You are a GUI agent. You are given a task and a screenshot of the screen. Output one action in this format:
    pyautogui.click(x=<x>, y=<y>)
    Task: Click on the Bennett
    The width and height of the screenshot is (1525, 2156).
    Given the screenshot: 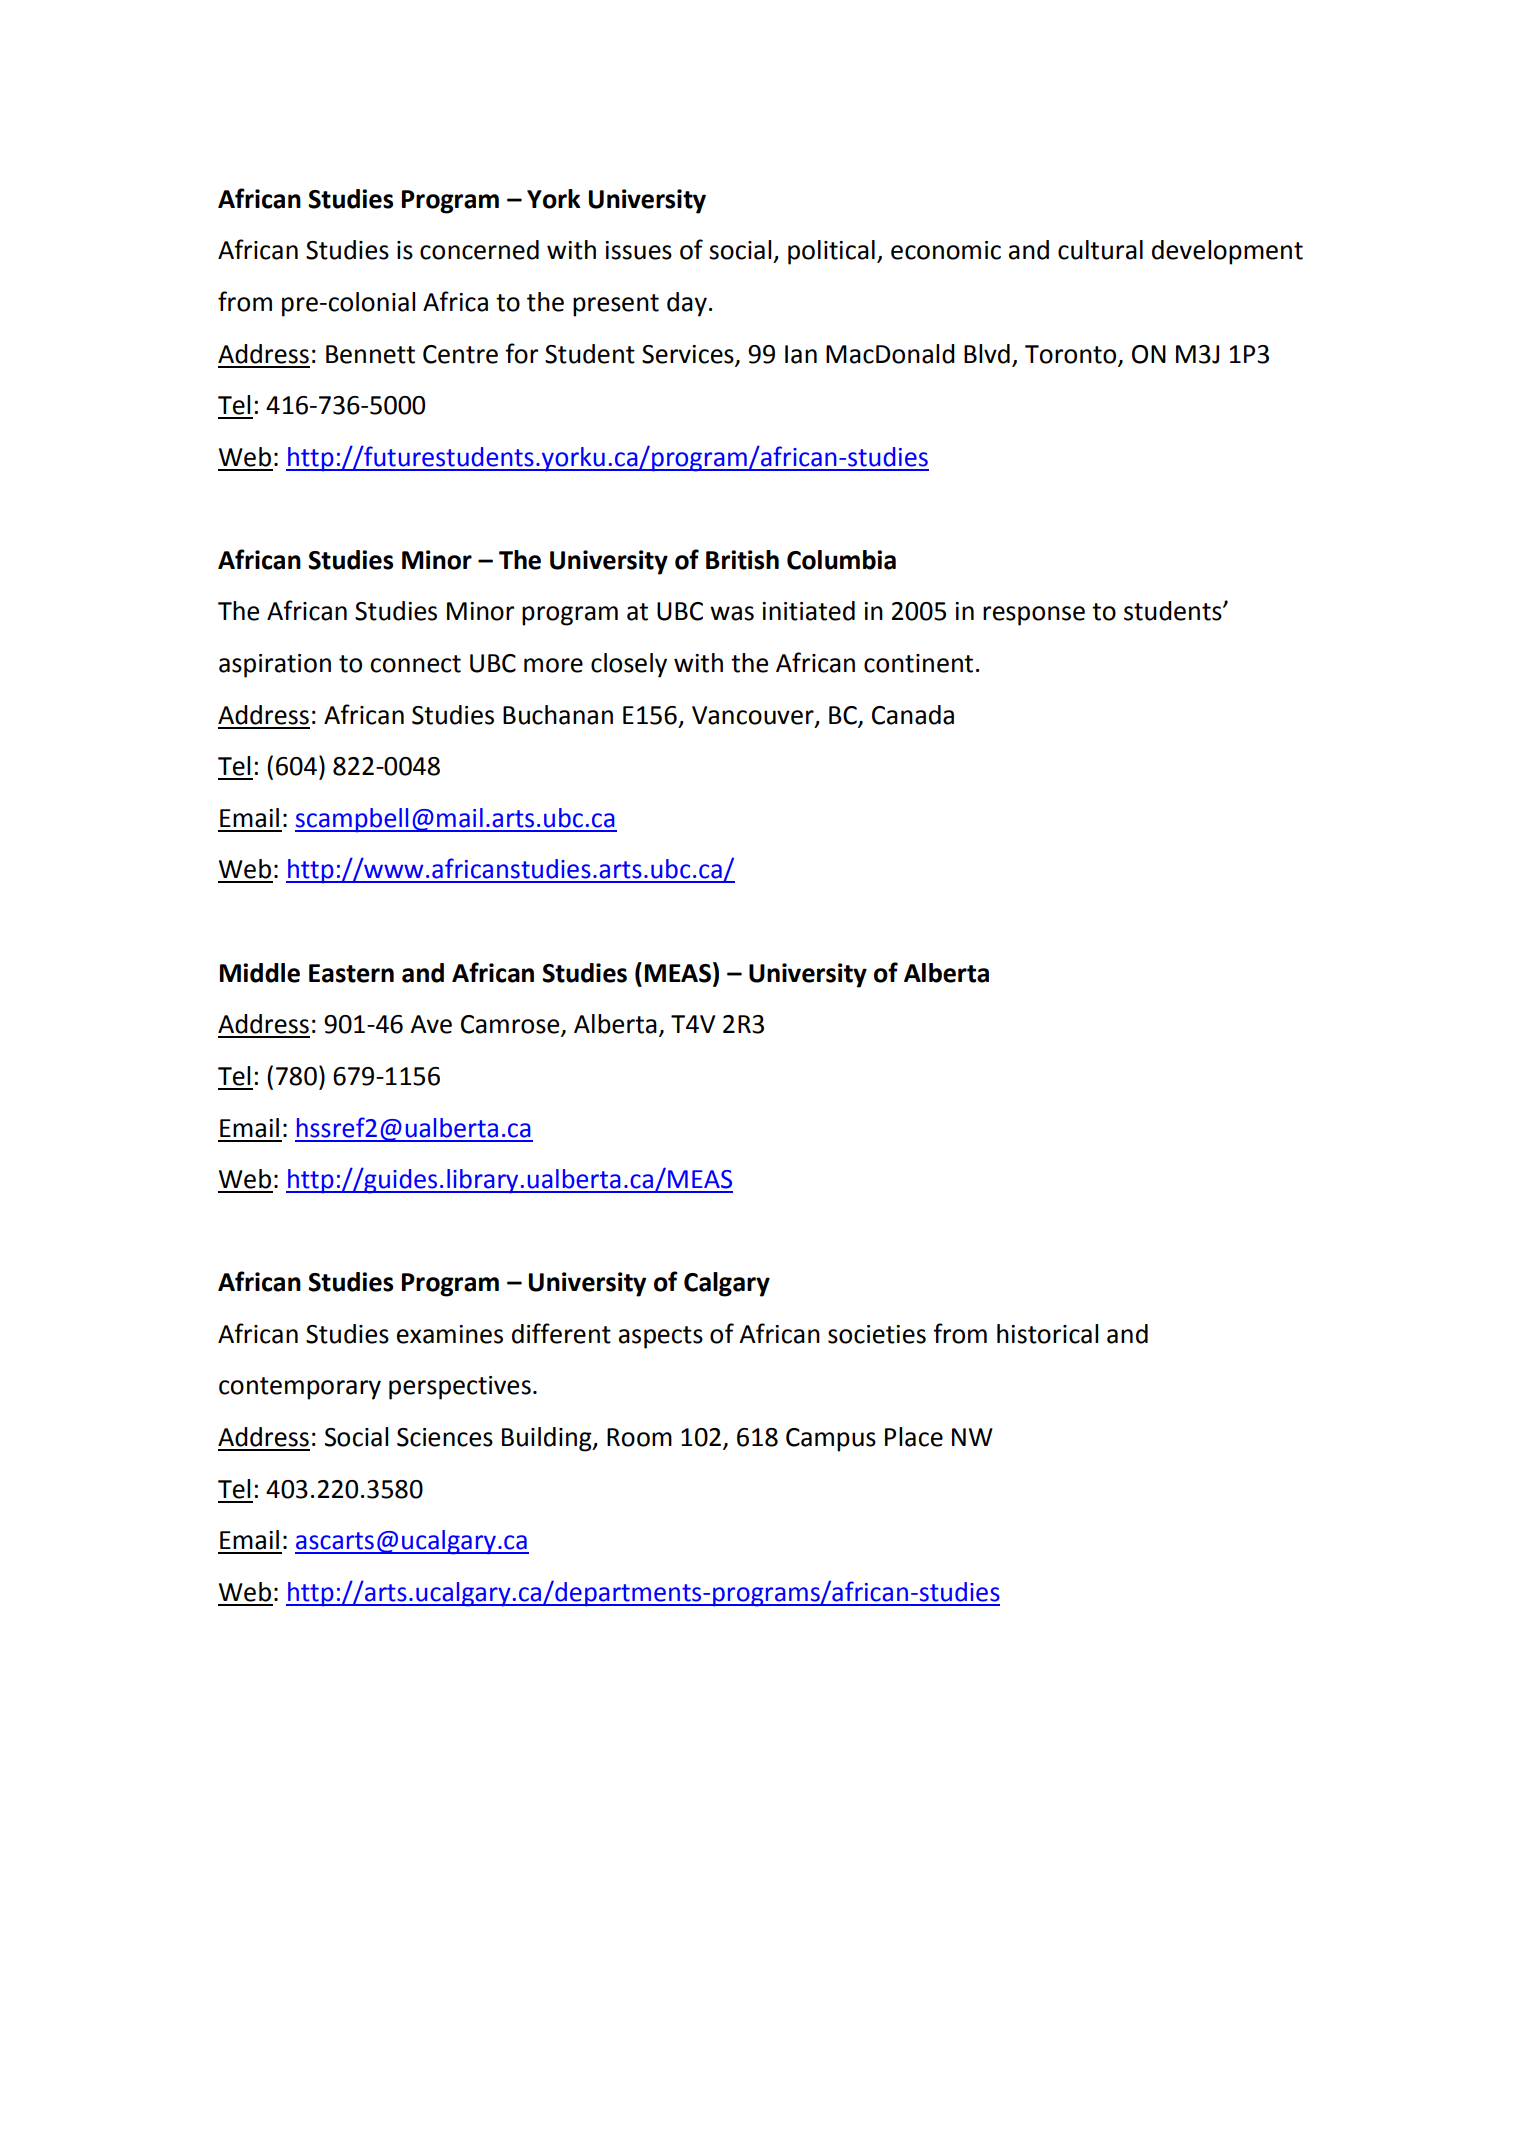 What is the action you would take?
    pyautogui.click(x=370, y=354)
